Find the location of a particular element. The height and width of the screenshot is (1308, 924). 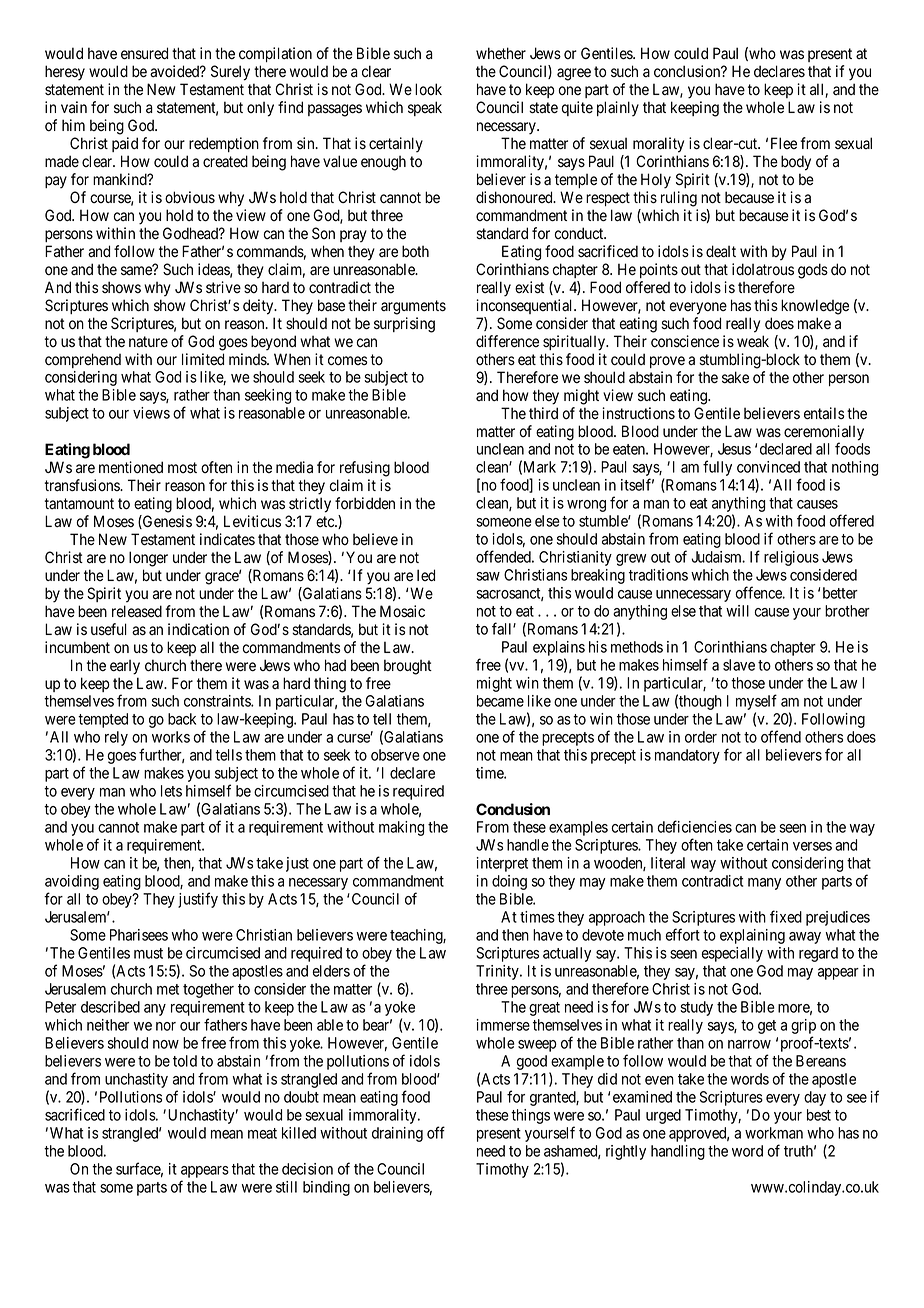

Pharisees is located at coordinates (139, 935).
